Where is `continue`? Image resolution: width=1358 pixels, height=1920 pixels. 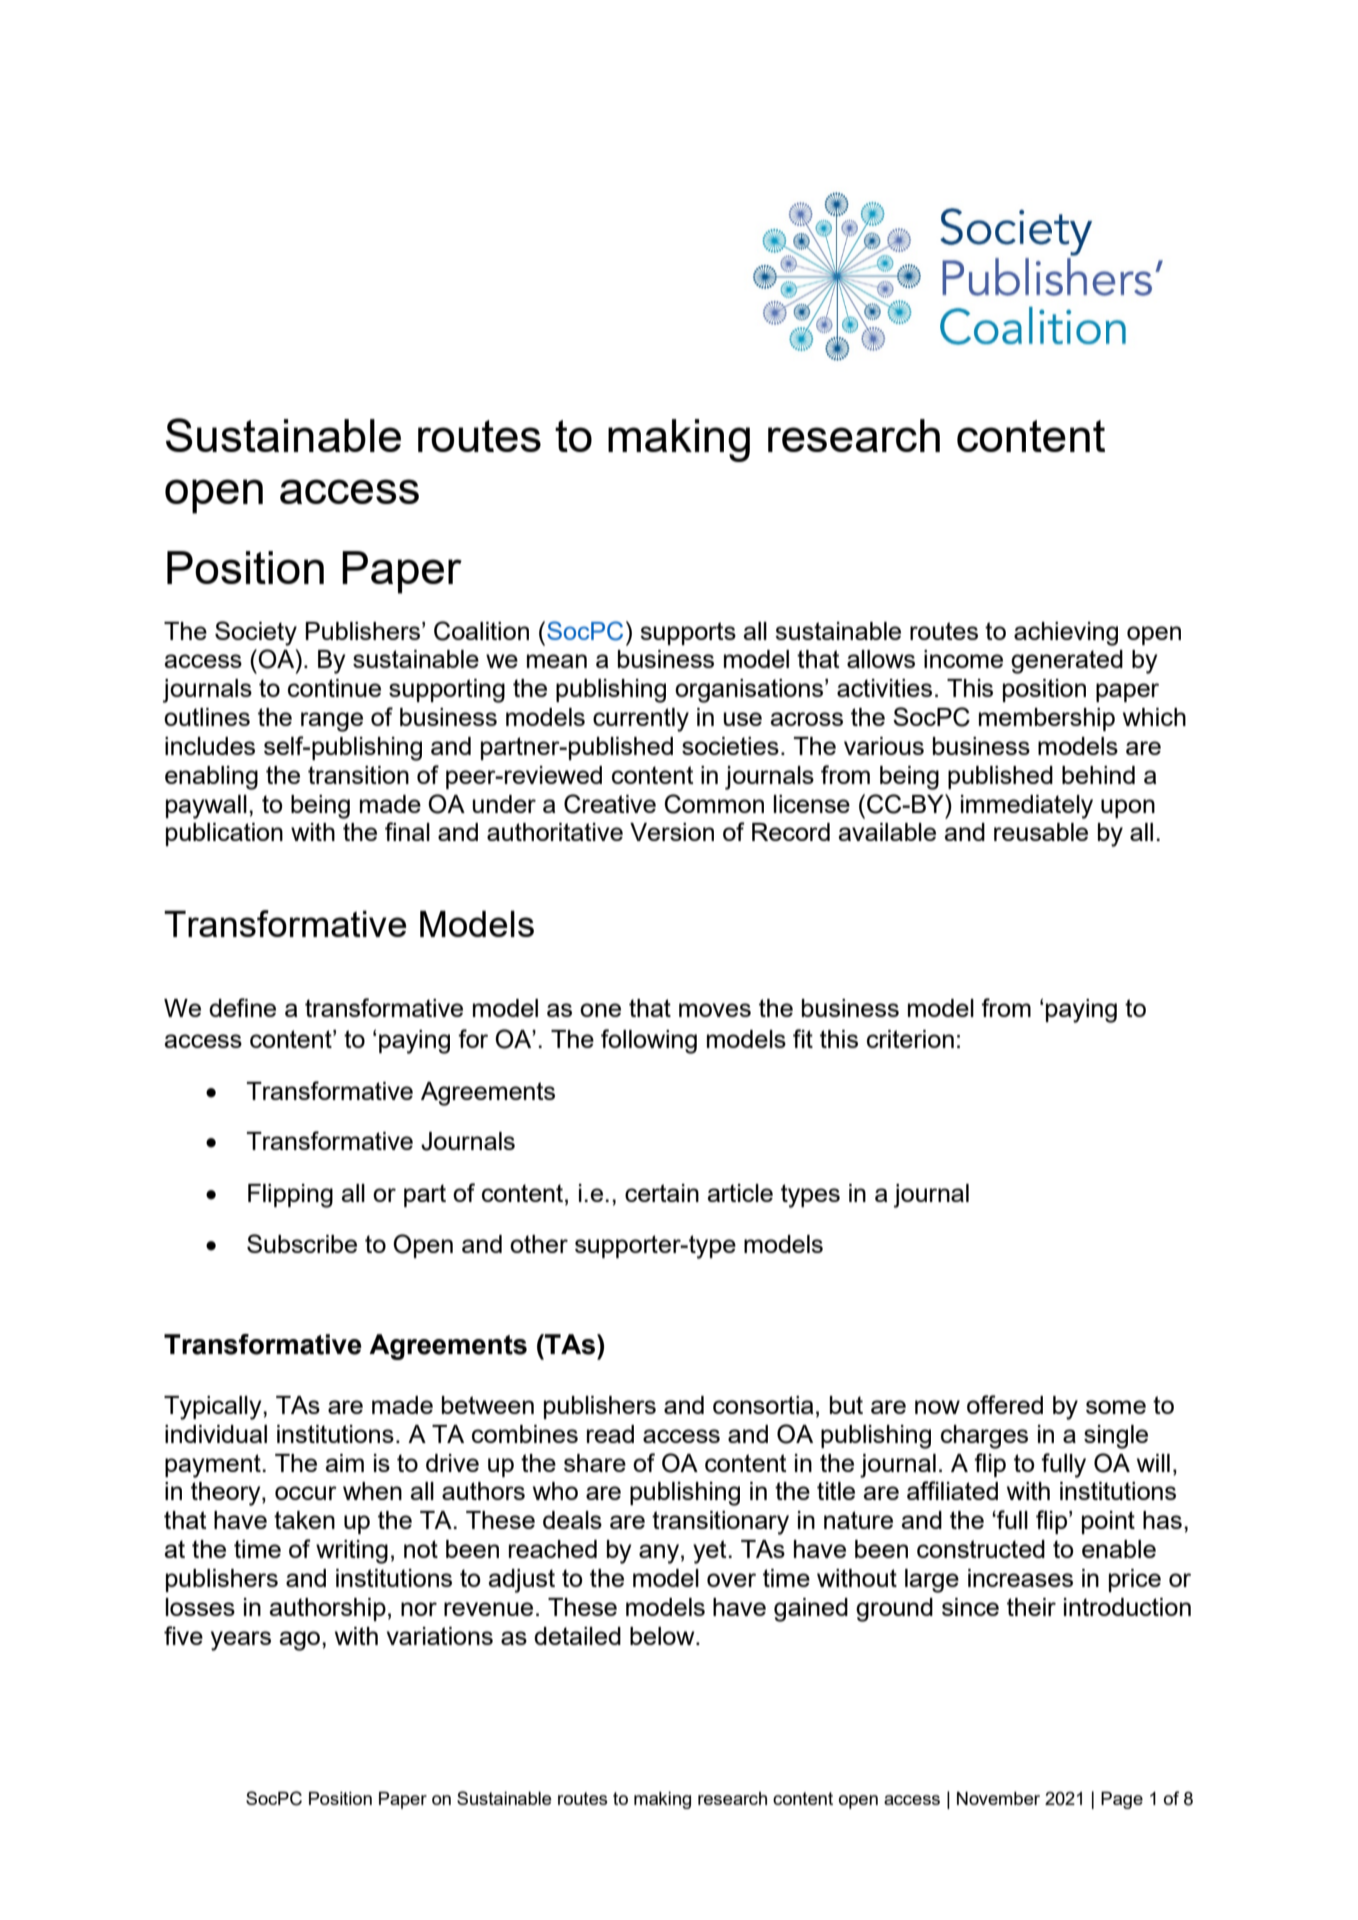
continue is located at coordinates (334, 688).
